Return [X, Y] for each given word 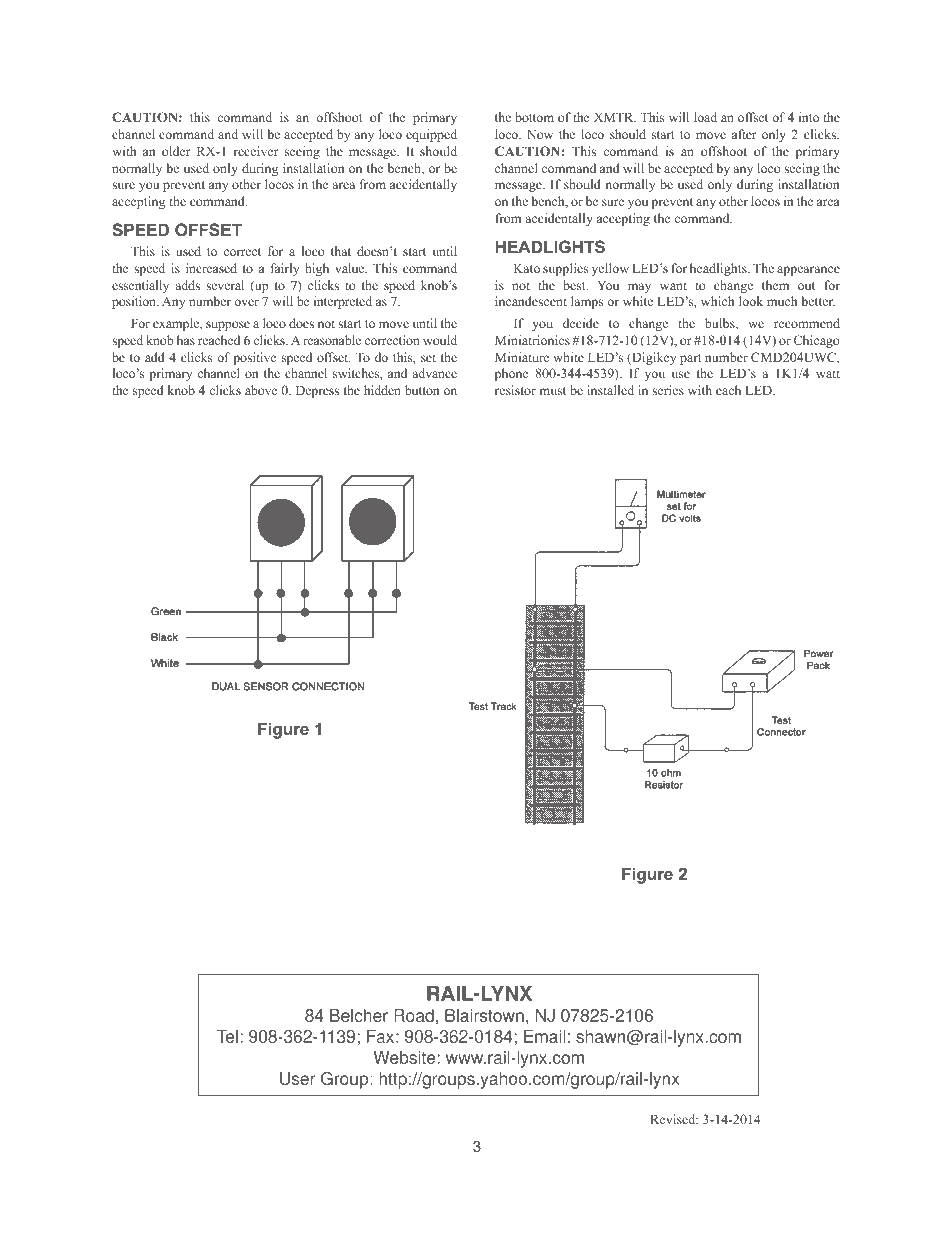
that [341, 251]
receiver [256, 151]
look [751, 301]
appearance [808, 271]
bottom [534, 117]
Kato [527, 268]
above [261, 390]
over [246, 302]
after [744, 134]
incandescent [531, 301]
